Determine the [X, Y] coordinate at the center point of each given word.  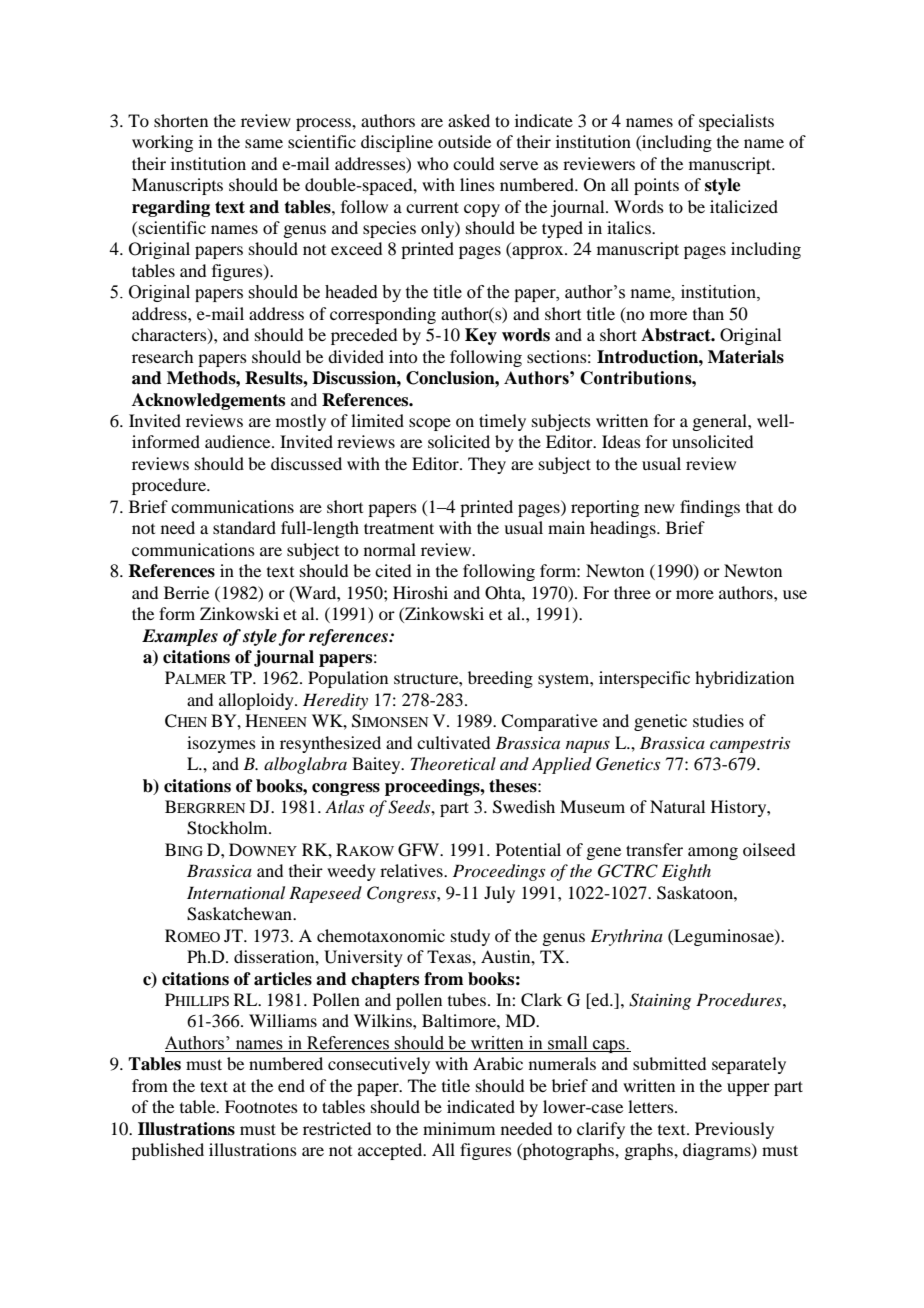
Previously [734, 1130]
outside [464, 141]
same [264, 143]
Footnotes [261, 1106]
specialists [736, 122]
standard [244, 527]
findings [710, 508]
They [487, 465]
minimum [459, 1128]
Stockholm [228, 828]
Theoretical [453, 763]
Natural [677, 806]
